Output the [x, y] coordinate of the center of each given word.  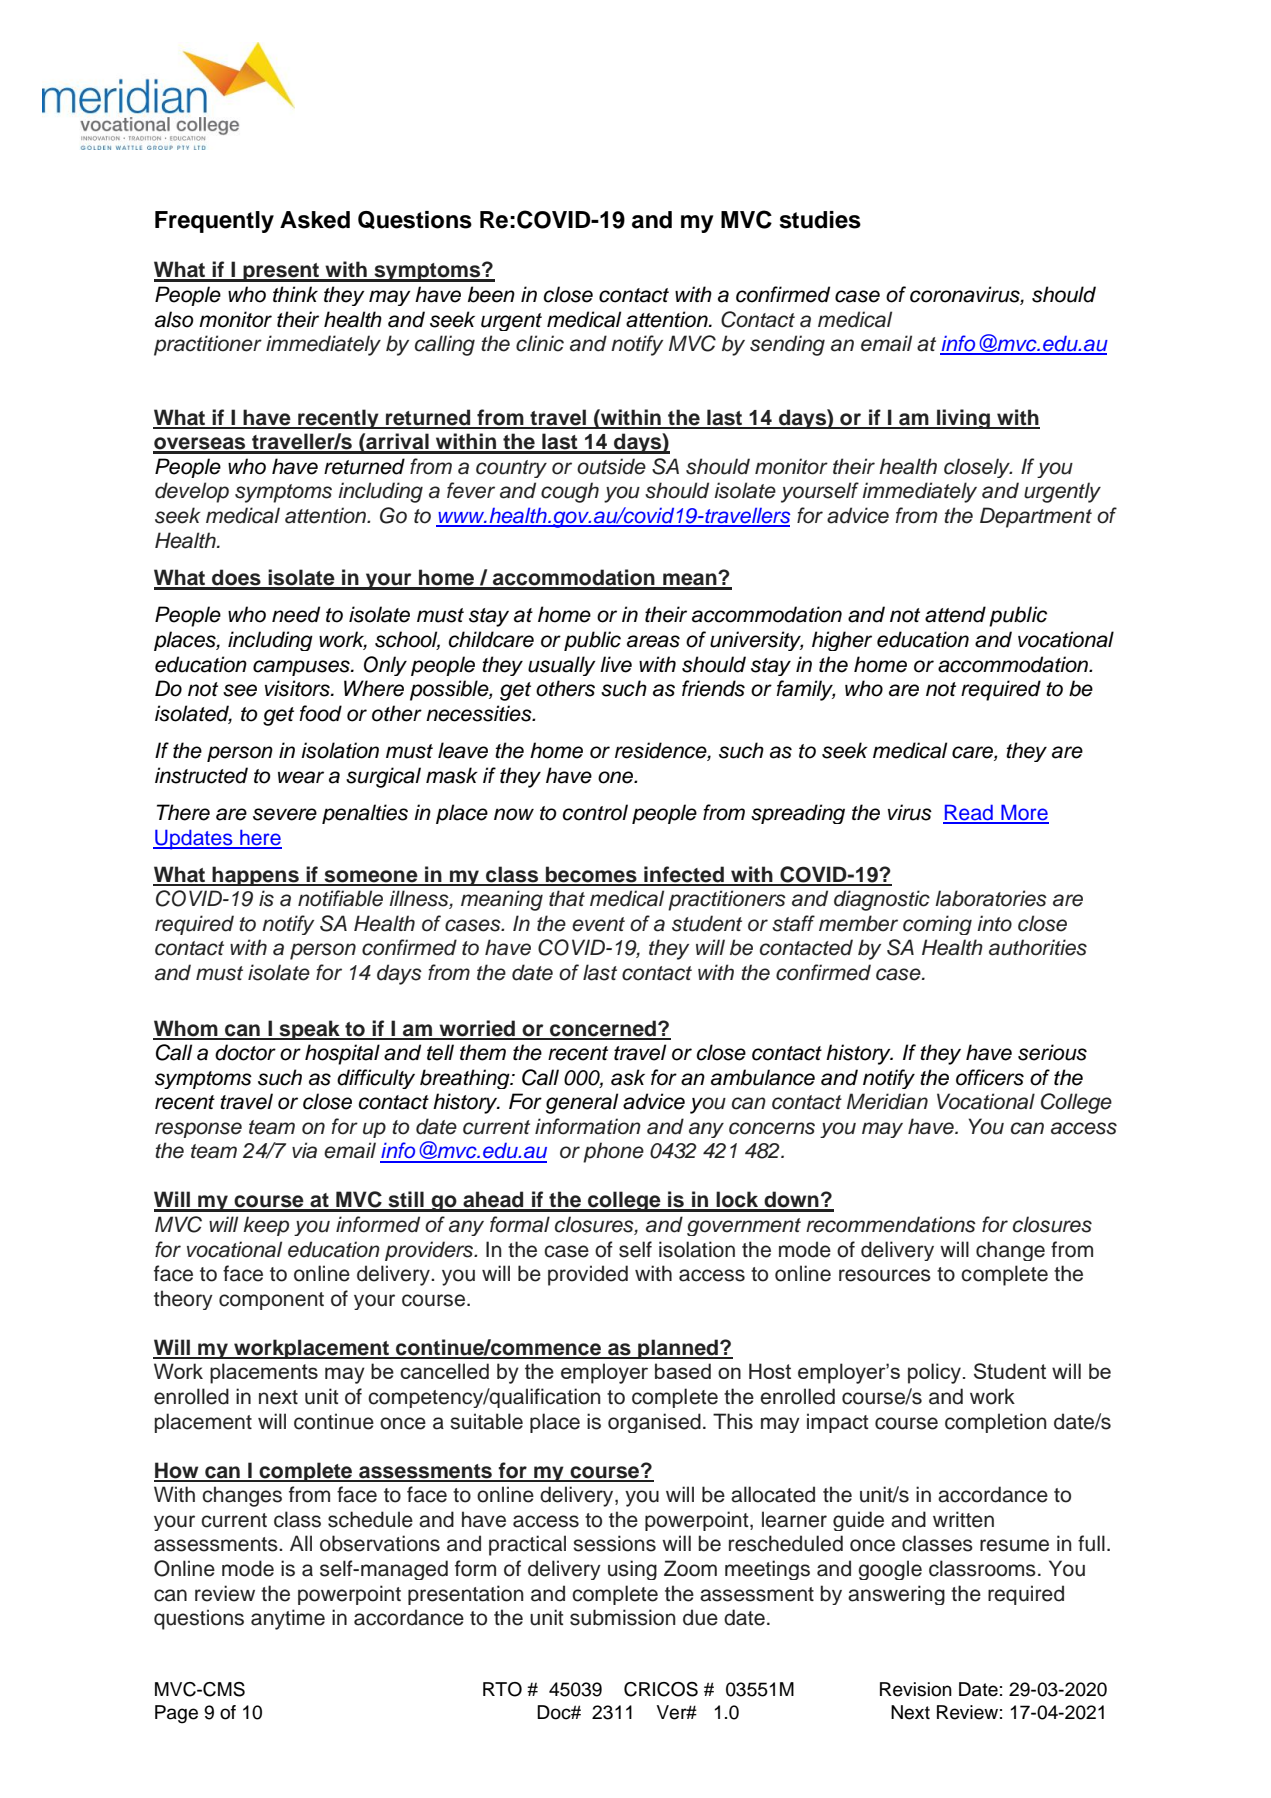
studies [820, 220]
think [295, 294]
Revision [916, 1689]
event [598, 924]
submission [623, 1617]
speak [309, 1030]
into [994, 923]
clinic [540, 343]
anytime [288, 1619]
